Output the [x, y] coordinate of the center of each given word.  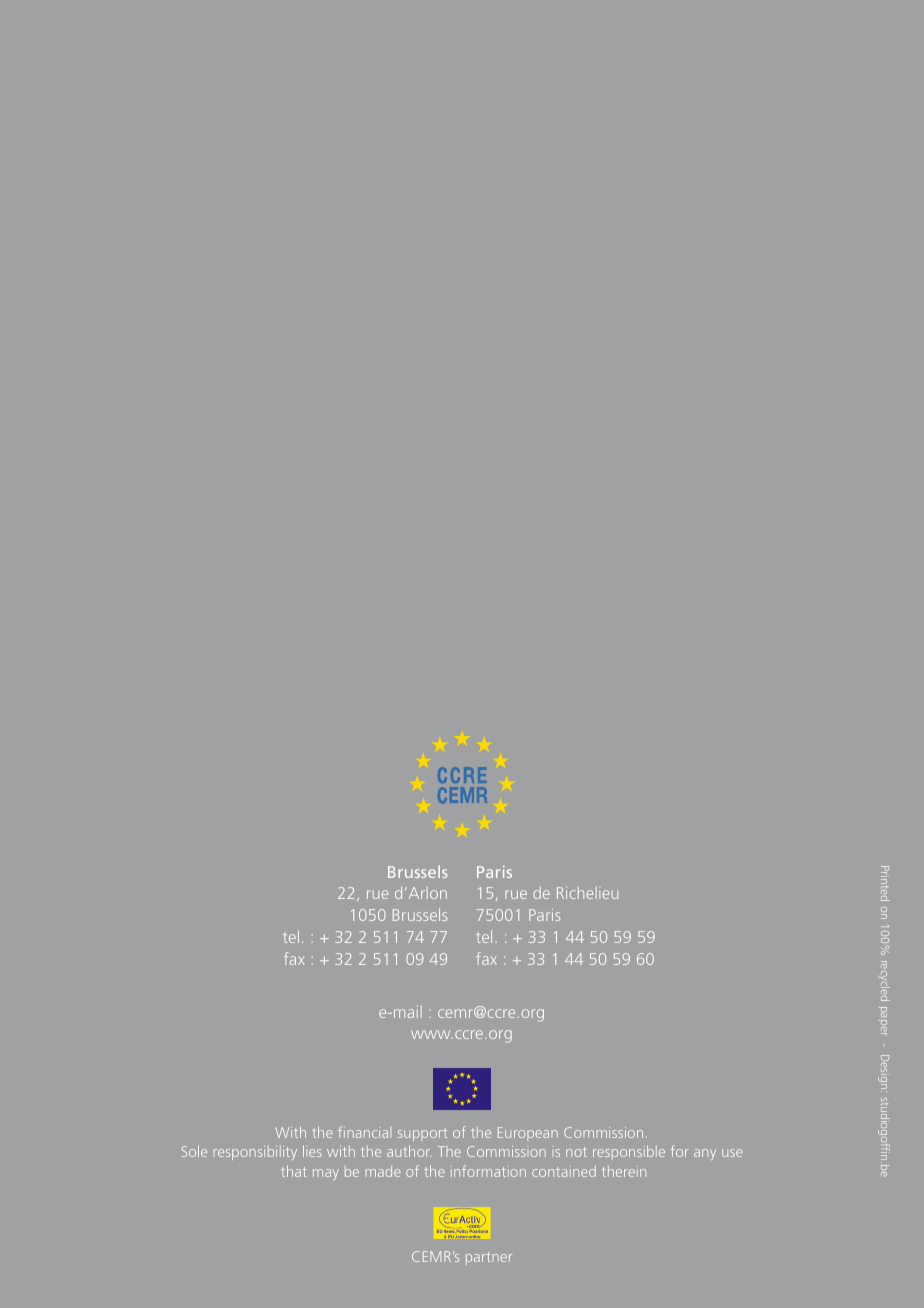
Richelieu [587, 892]
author [409, 1151]
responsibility [255, 1153]
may [326, 1174]
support [422, 1134]
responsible [629, 1152]
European [528, 1134]
